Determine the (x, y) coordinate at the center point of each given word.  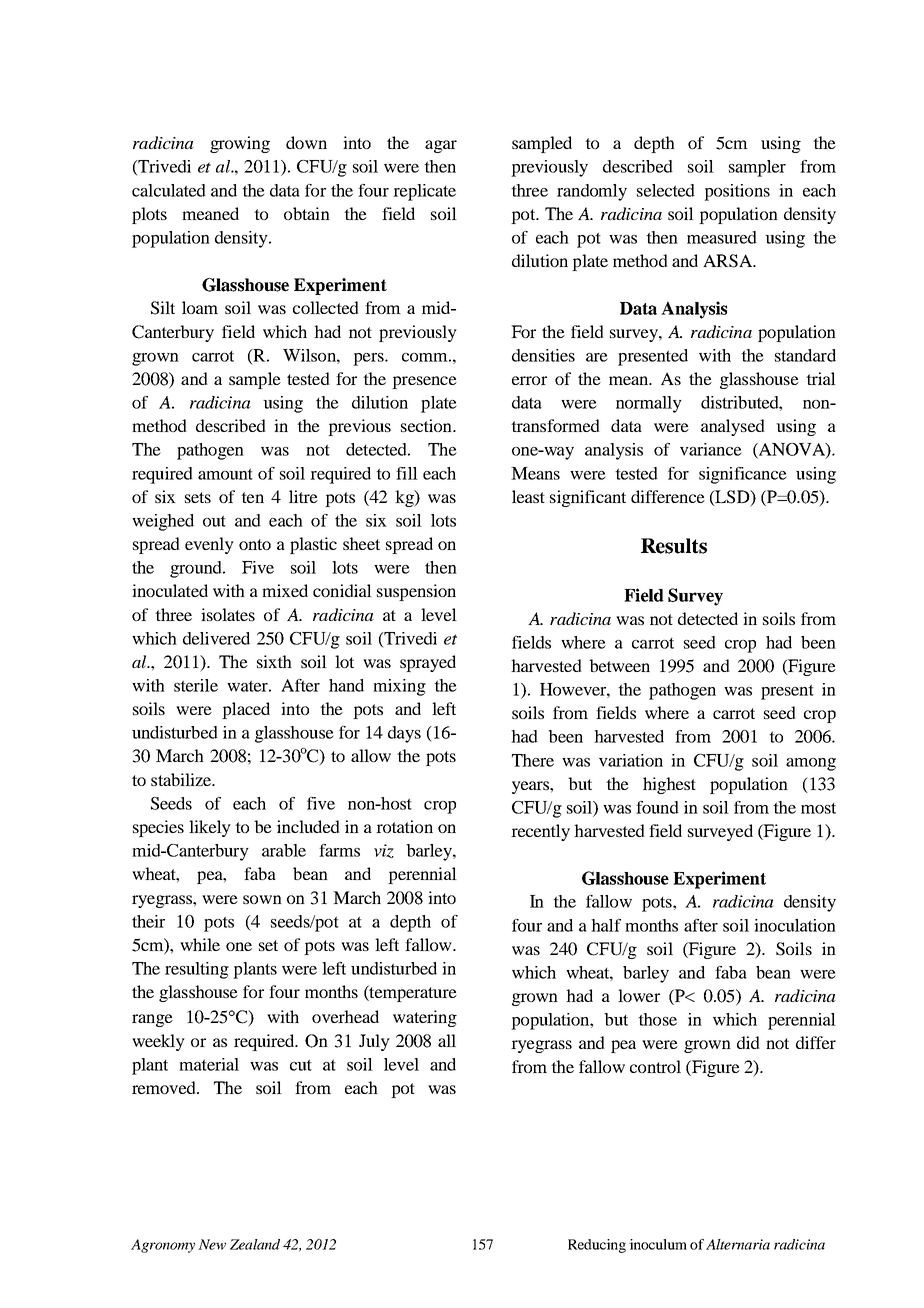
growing (240, 144)
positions (737, 192)
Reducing (597, 1246)
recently (540, 832)
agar (441, 146)
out (214, 521)
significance (743, 475)
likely (210, 828)
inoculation (795, 925)
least (528, 496)
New (212, 1244)
